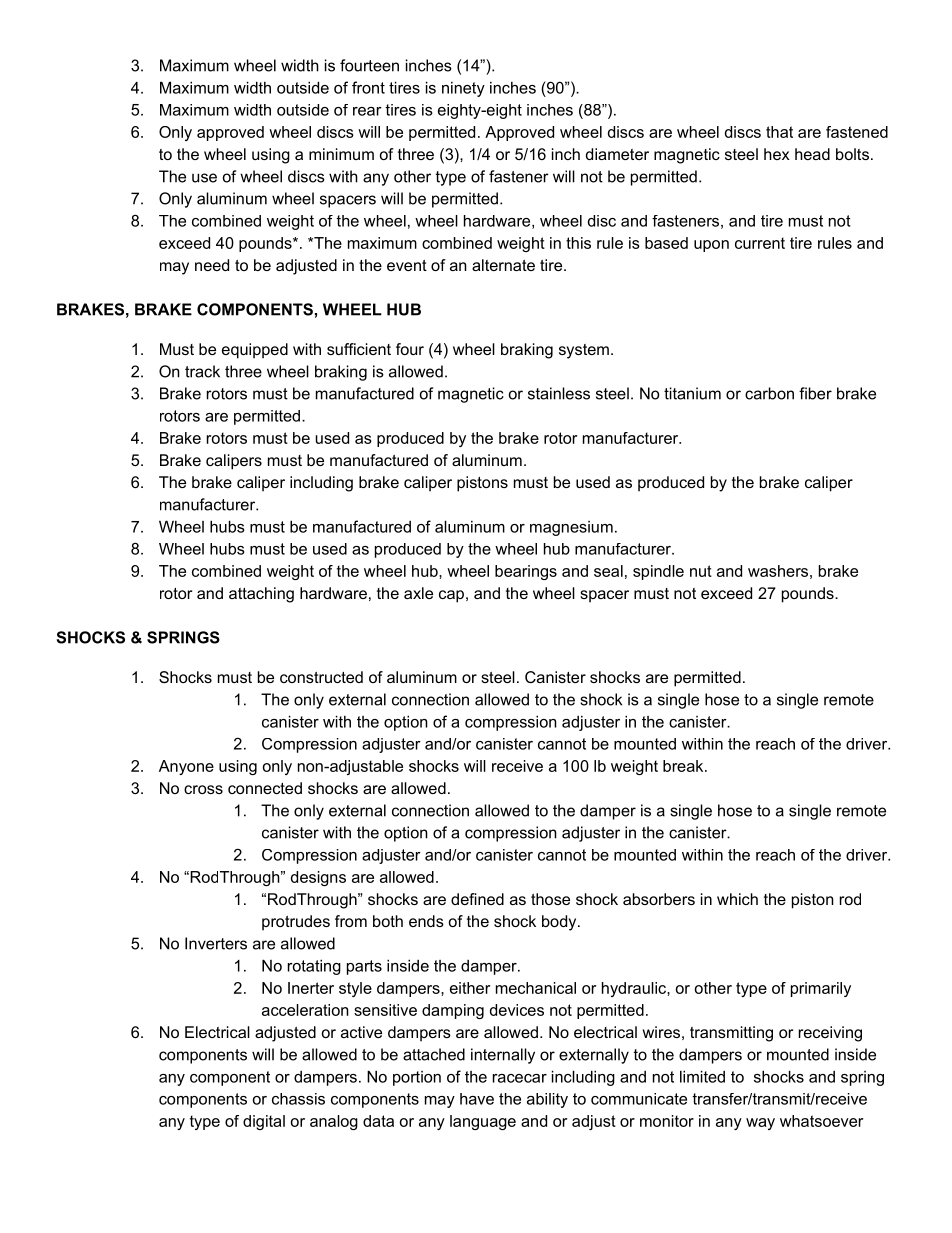 This image has height=1233, width=952. Describe the element at coordinates (463, 89) in the image. I see `ninety` at that location.
